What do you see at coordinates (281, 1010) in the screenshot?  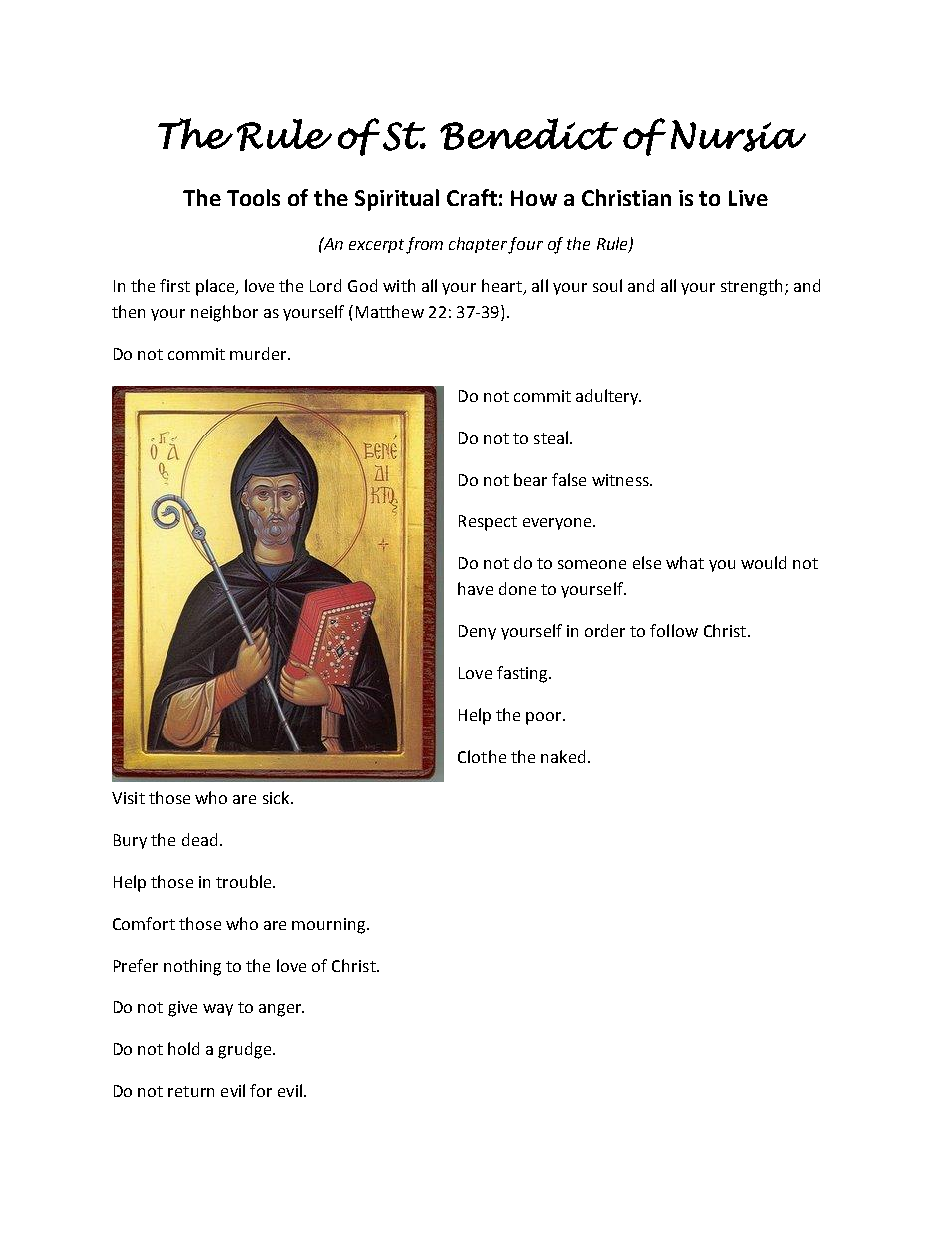 I see `anger` at bounding box center [281, 1010].
